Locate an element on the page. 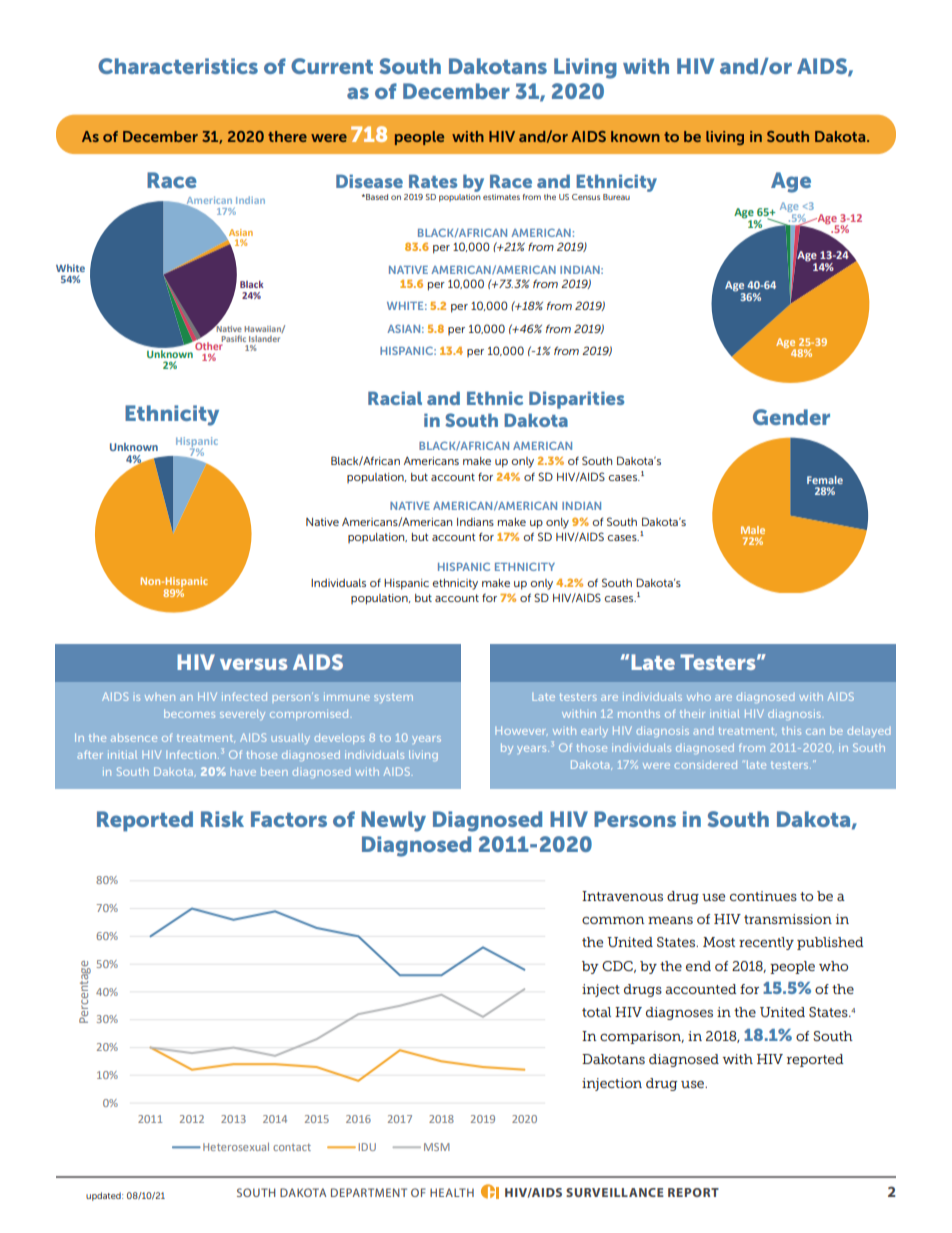 This page has width=952, height=1233. Risk is located at coordinates (222, 819).
